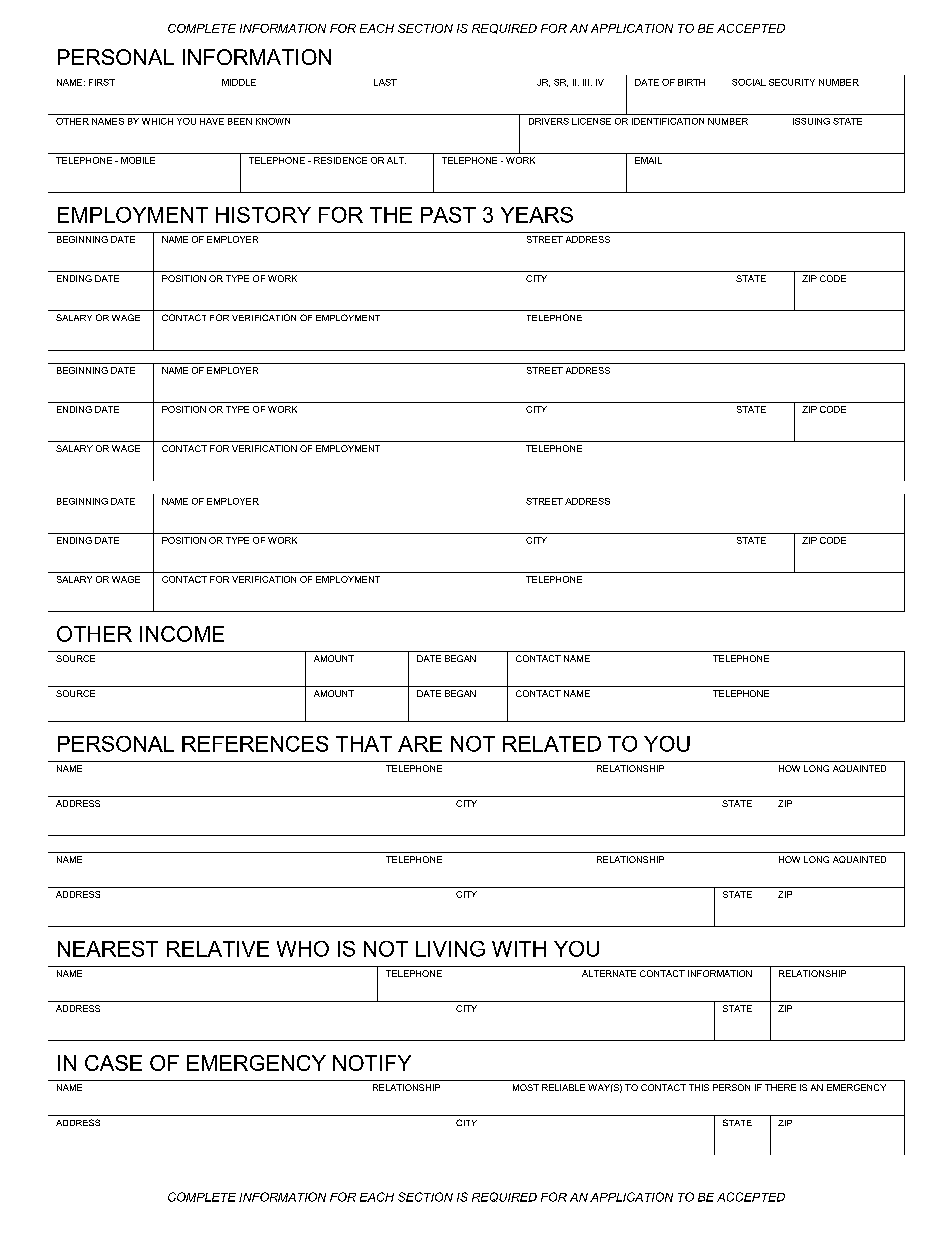 The image size is (952, 1233). What do you see at coordinates (609, 973) in the screenshot?
I see `ALTERNATE` at bounding box center [609, 973].
